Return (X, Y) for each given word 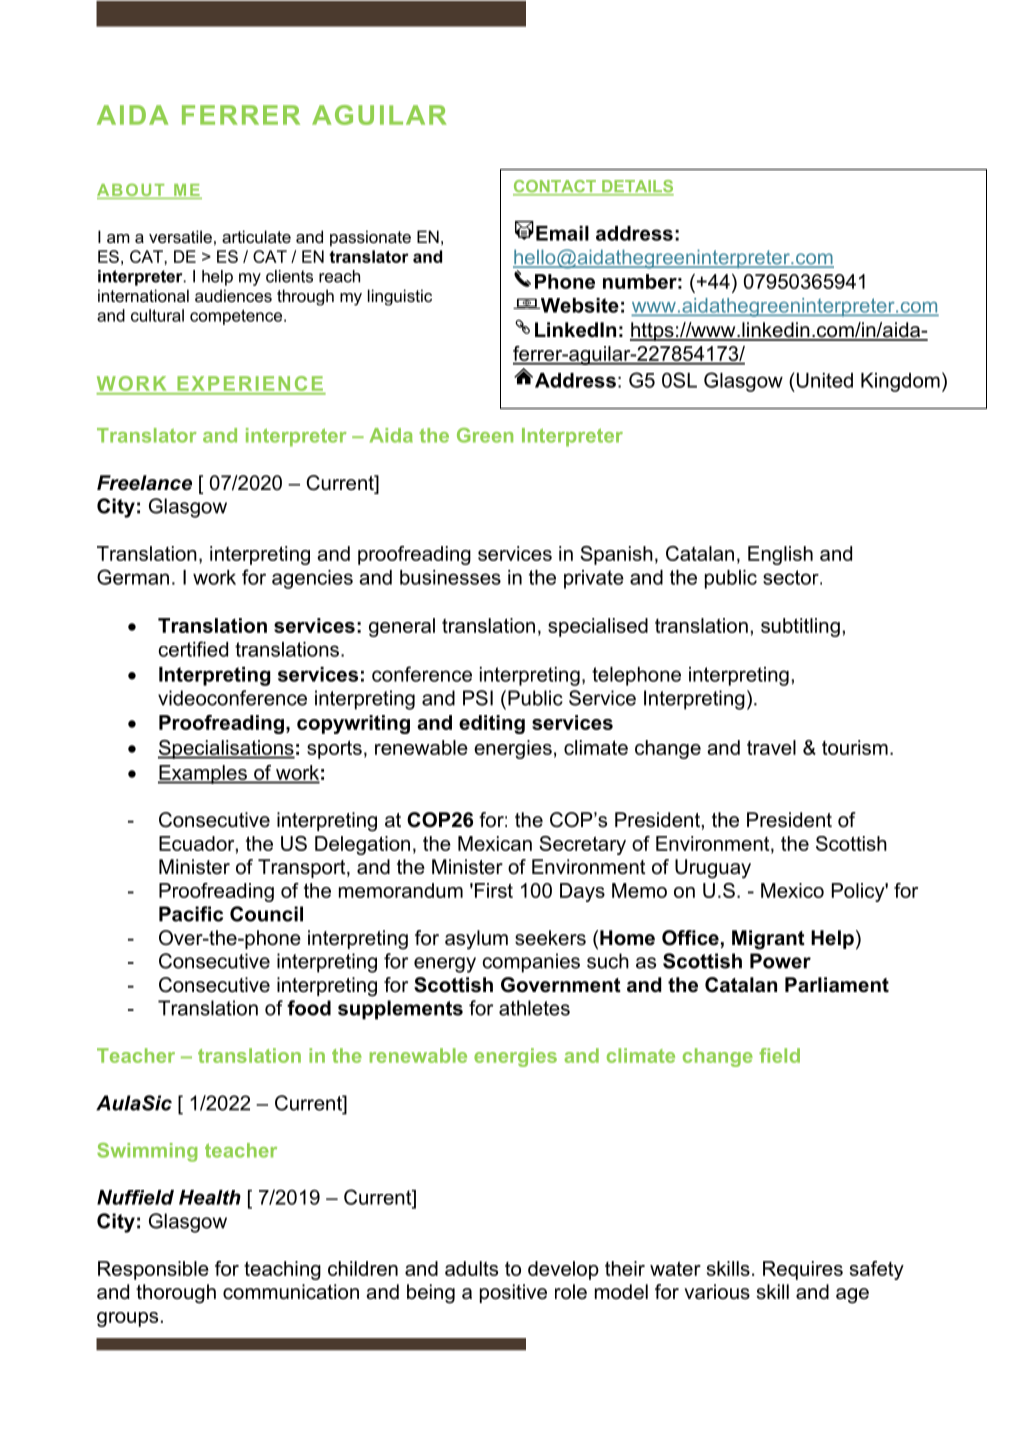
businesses (450, 577)
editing (492, 724)
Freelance (144, 483)
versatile (180, 236)
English (780, 555)
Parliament (837, 985)
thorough (176, 1294)
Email (562, 233)
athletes (534, 1008)
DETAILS (637, 187)
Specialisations (226, 749)
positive (513, 1293)
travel (771, 747)
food (309, 1008)
